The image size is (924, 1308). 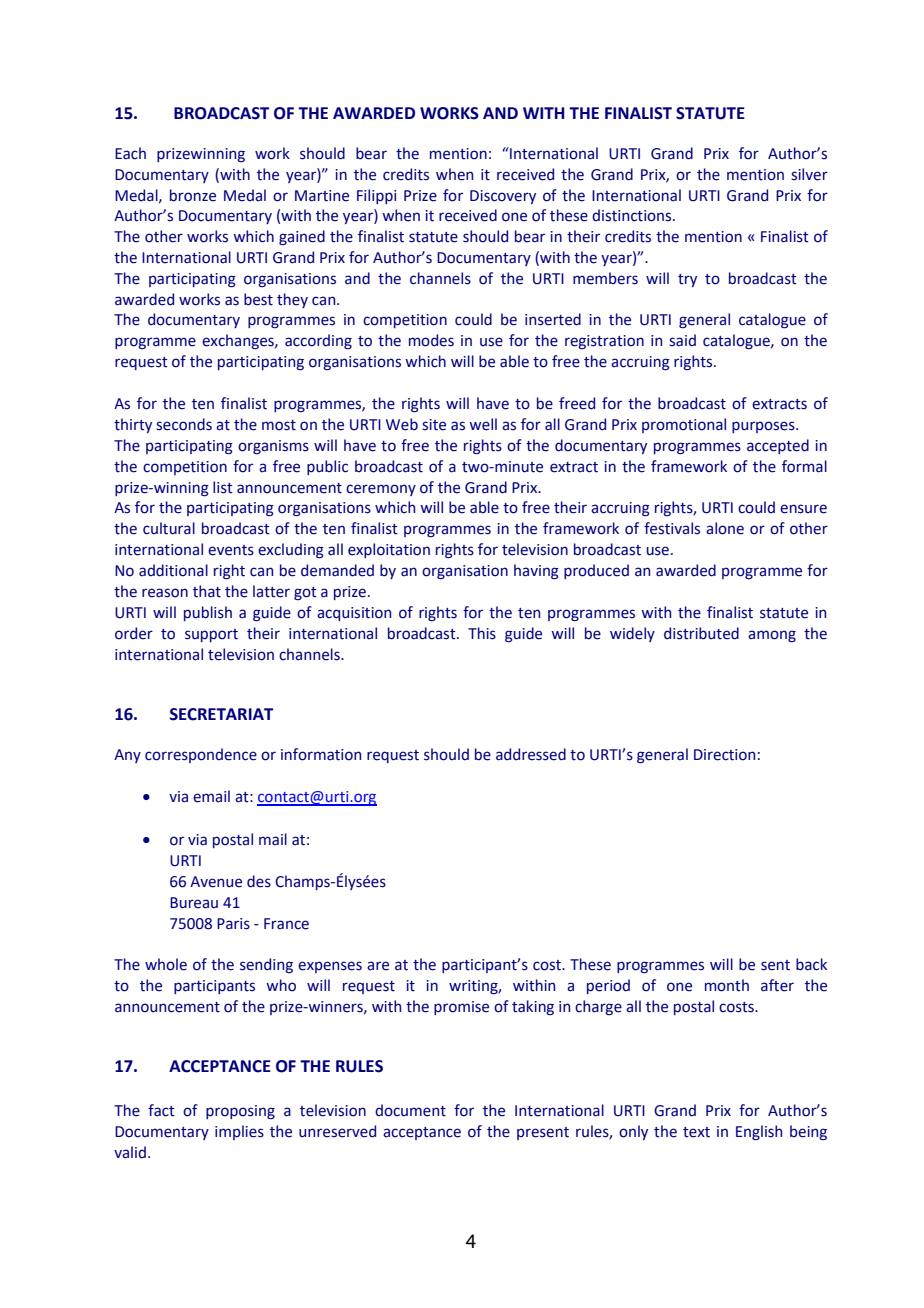 What do you see at coordinates (381, 490) in the screenshot?
I see `ceremony` at bounding box center [381, 490].
